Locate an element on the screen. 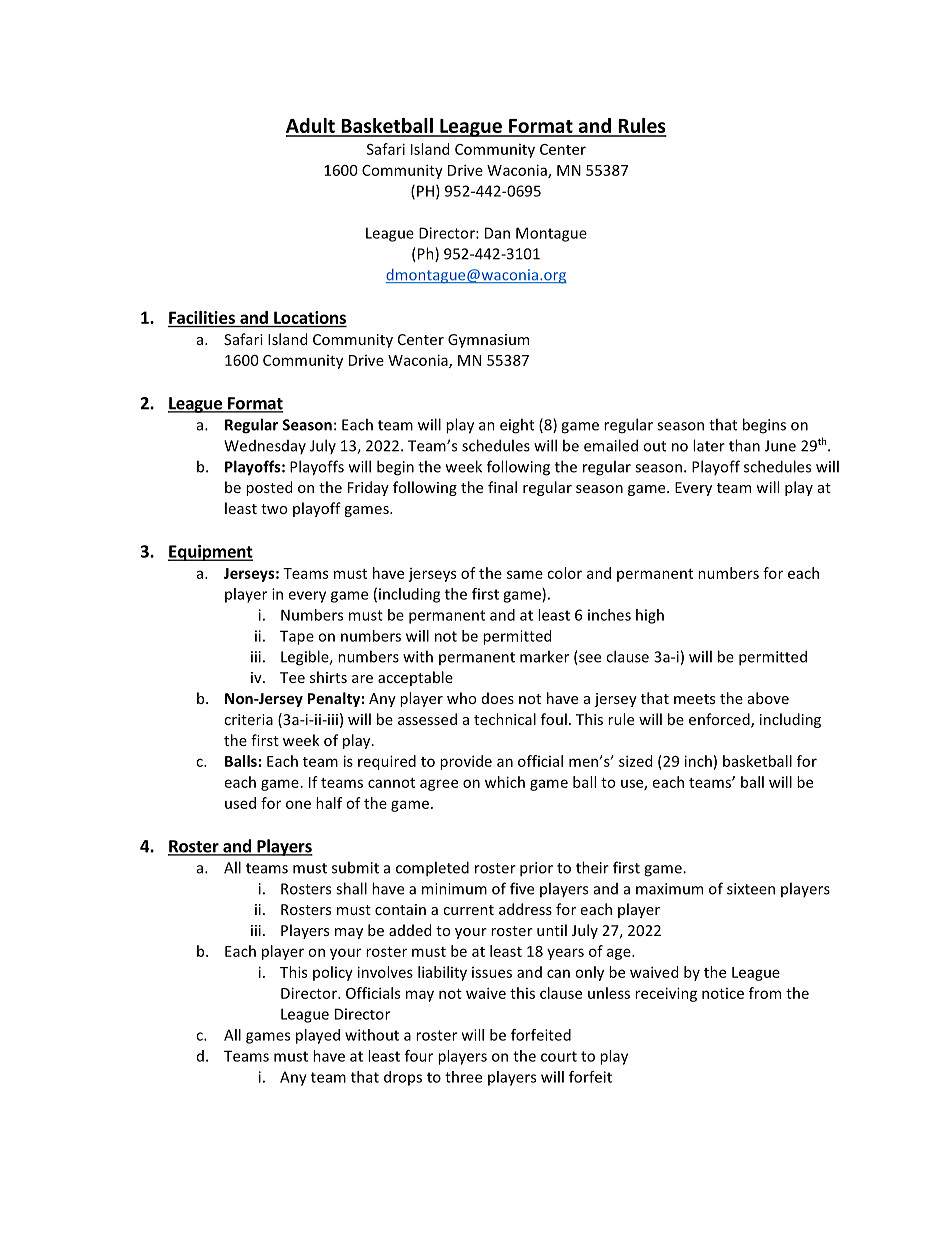  final is located at coordinates (502, 487).
